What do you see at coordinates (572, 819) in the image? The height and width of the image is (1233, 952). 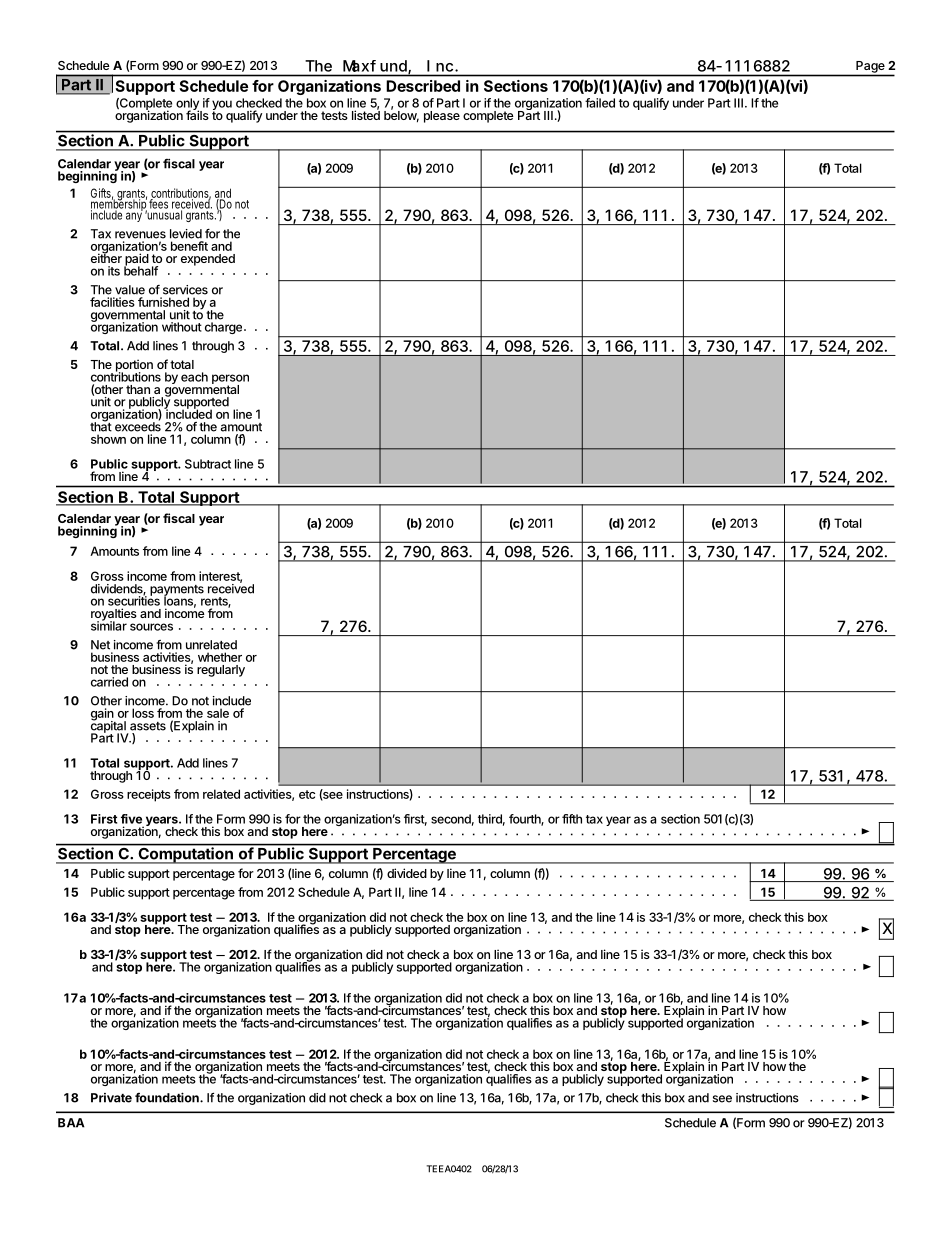 I see `fifth` at bounding box center [572, 819].
